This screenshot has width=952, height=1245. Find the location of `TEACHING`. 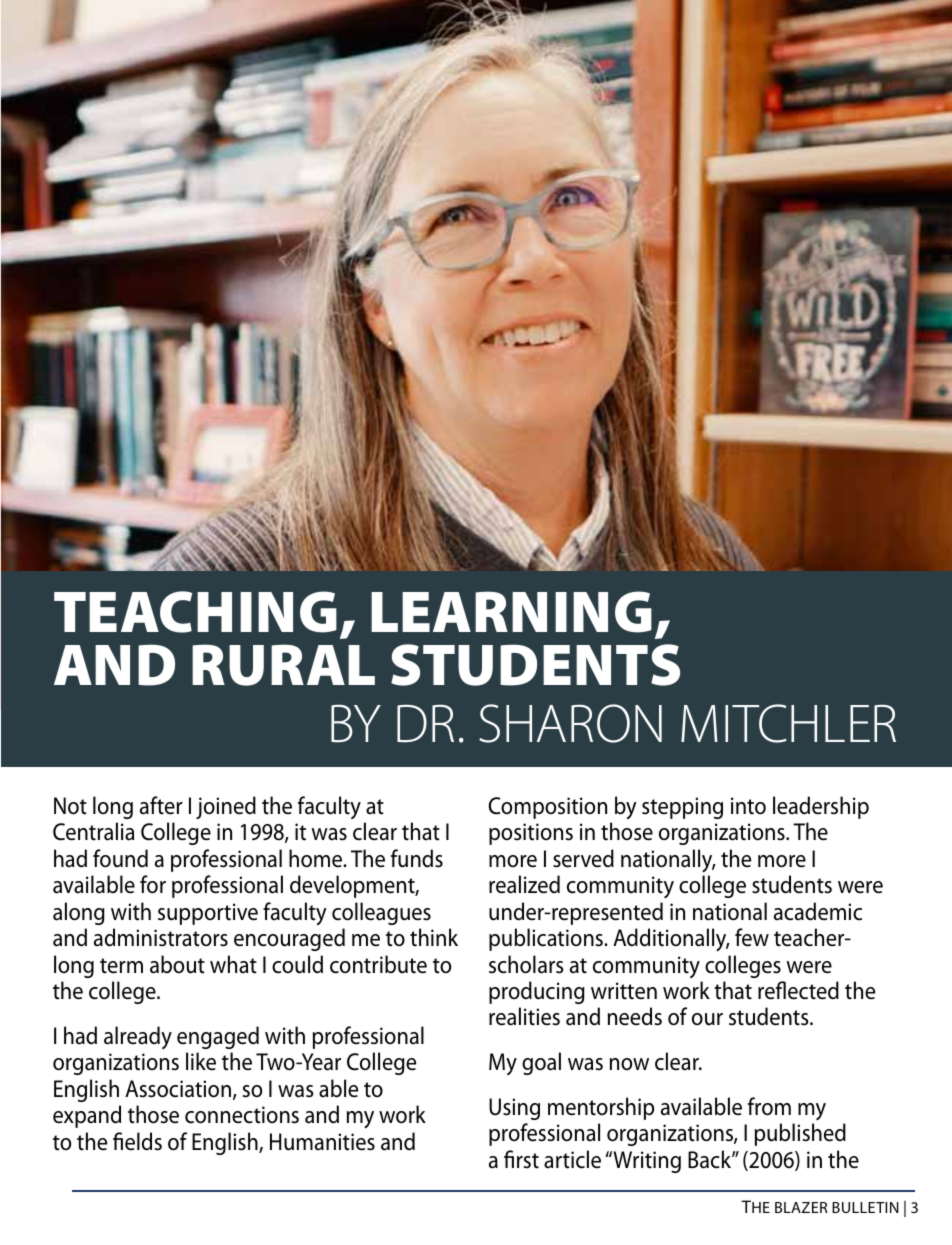

TEACHING is located at coordinates (195, 612).
